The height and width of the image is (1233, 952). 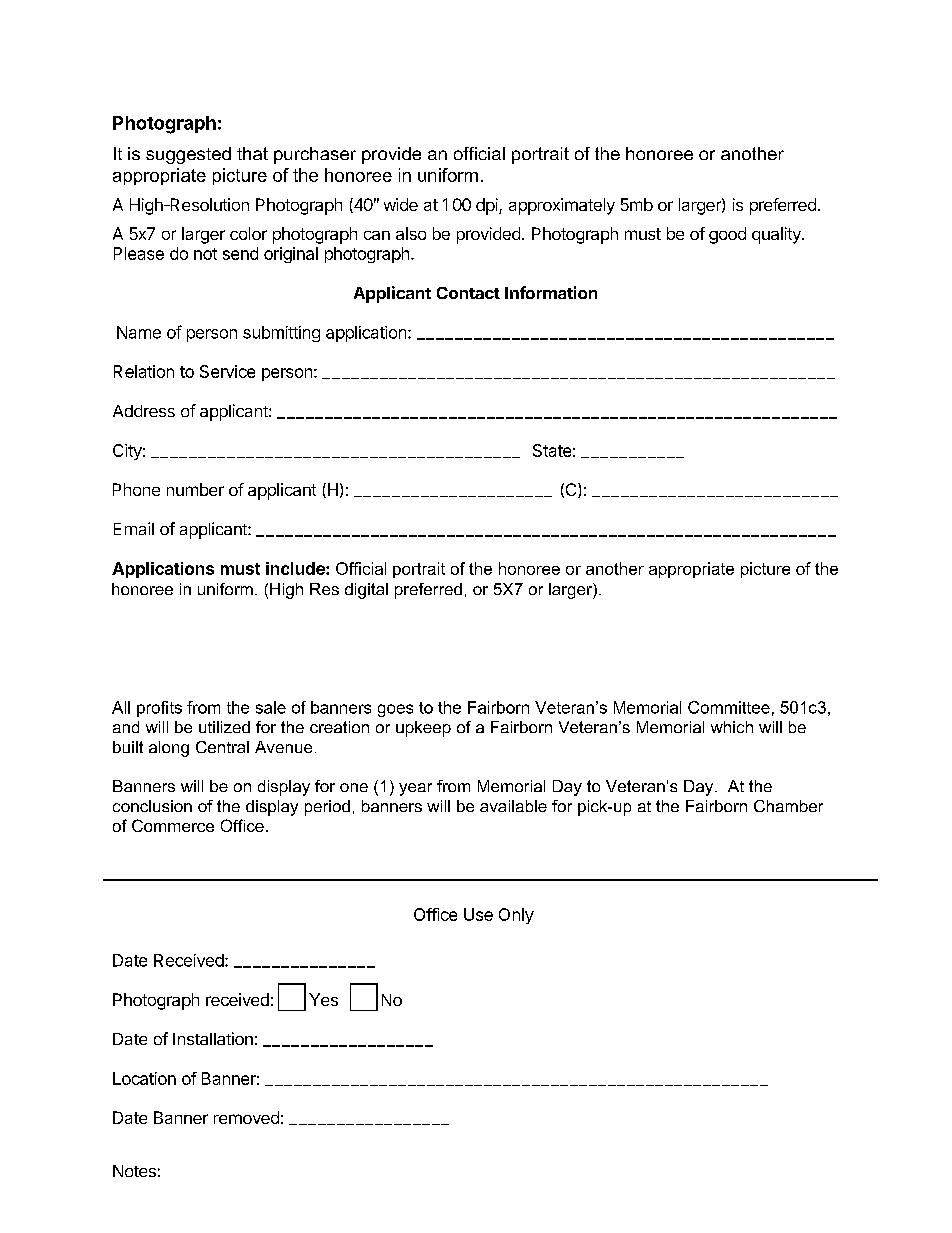 What do you see at coordinates (246, 1117) in the image?
I see `removed` at bounding box center [246, 1117].
